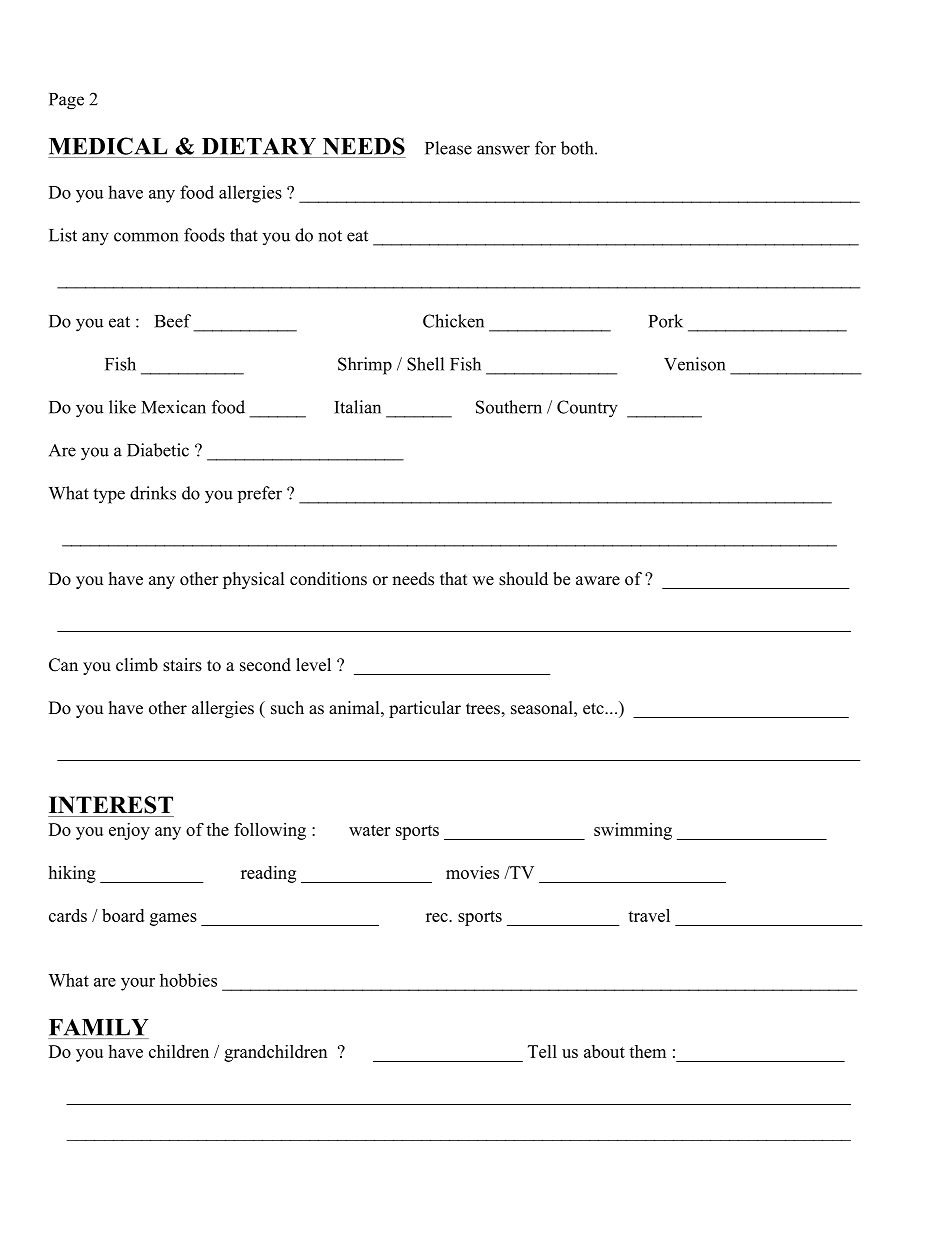 The width and height of the image is (952, 1233). Describe the element at coordinates (545, 148) in the image. I see `for` at that location.
